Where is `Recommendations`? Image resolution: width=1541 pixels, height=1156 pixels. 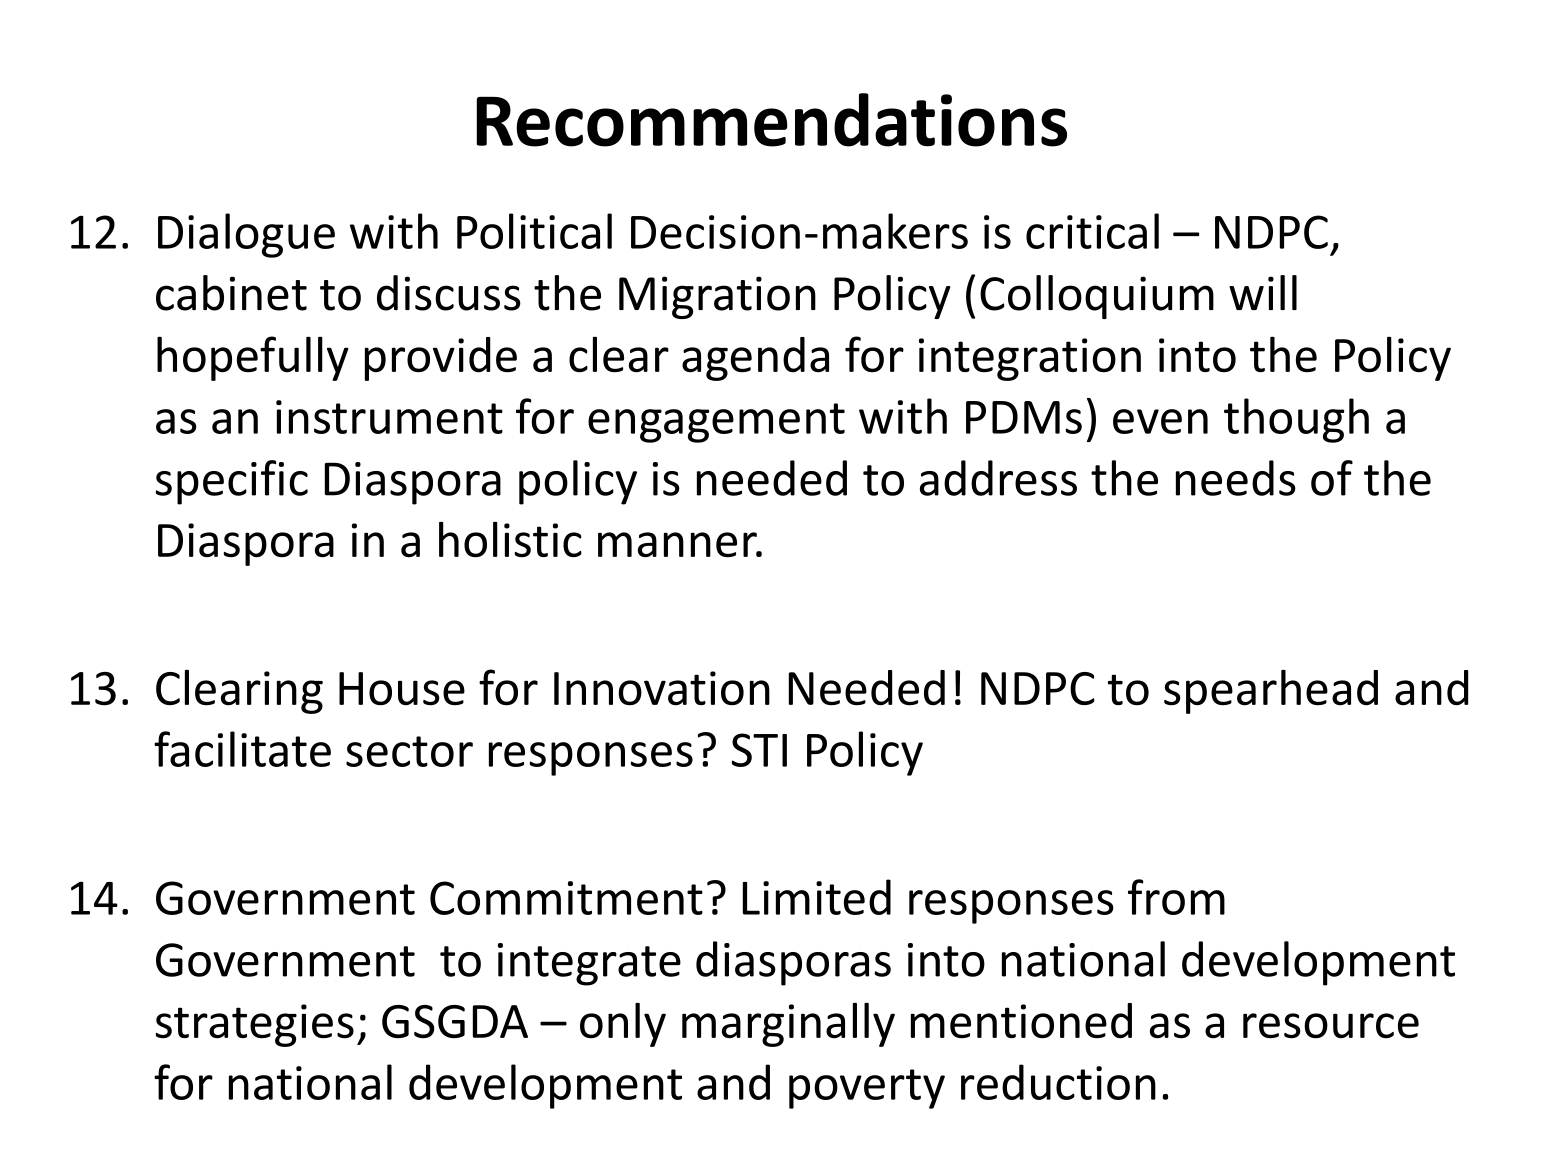 Recommendations is located at coordinates (771, 120).
